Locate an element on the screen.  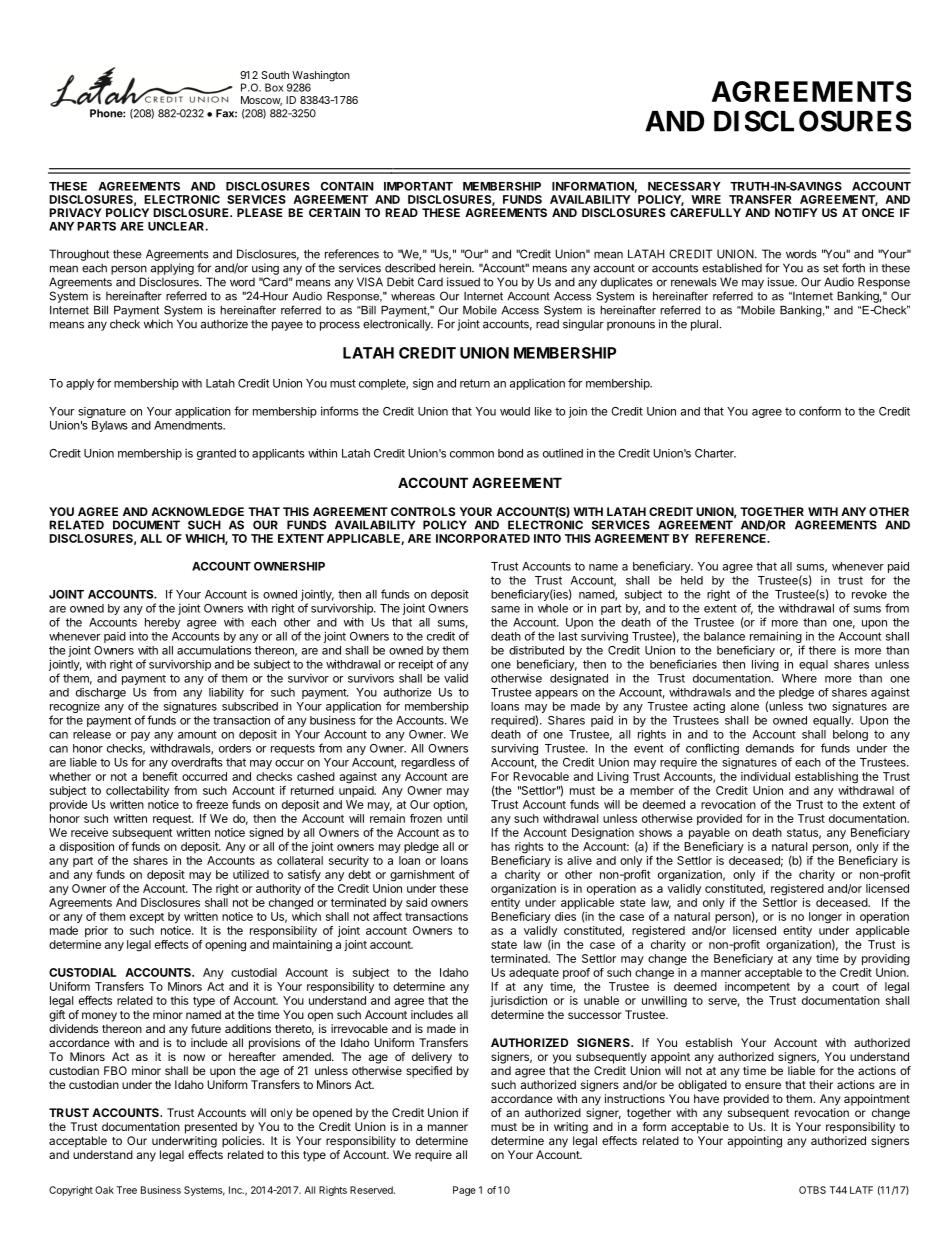
NECESSARY is located at coordinates (684, 186).
